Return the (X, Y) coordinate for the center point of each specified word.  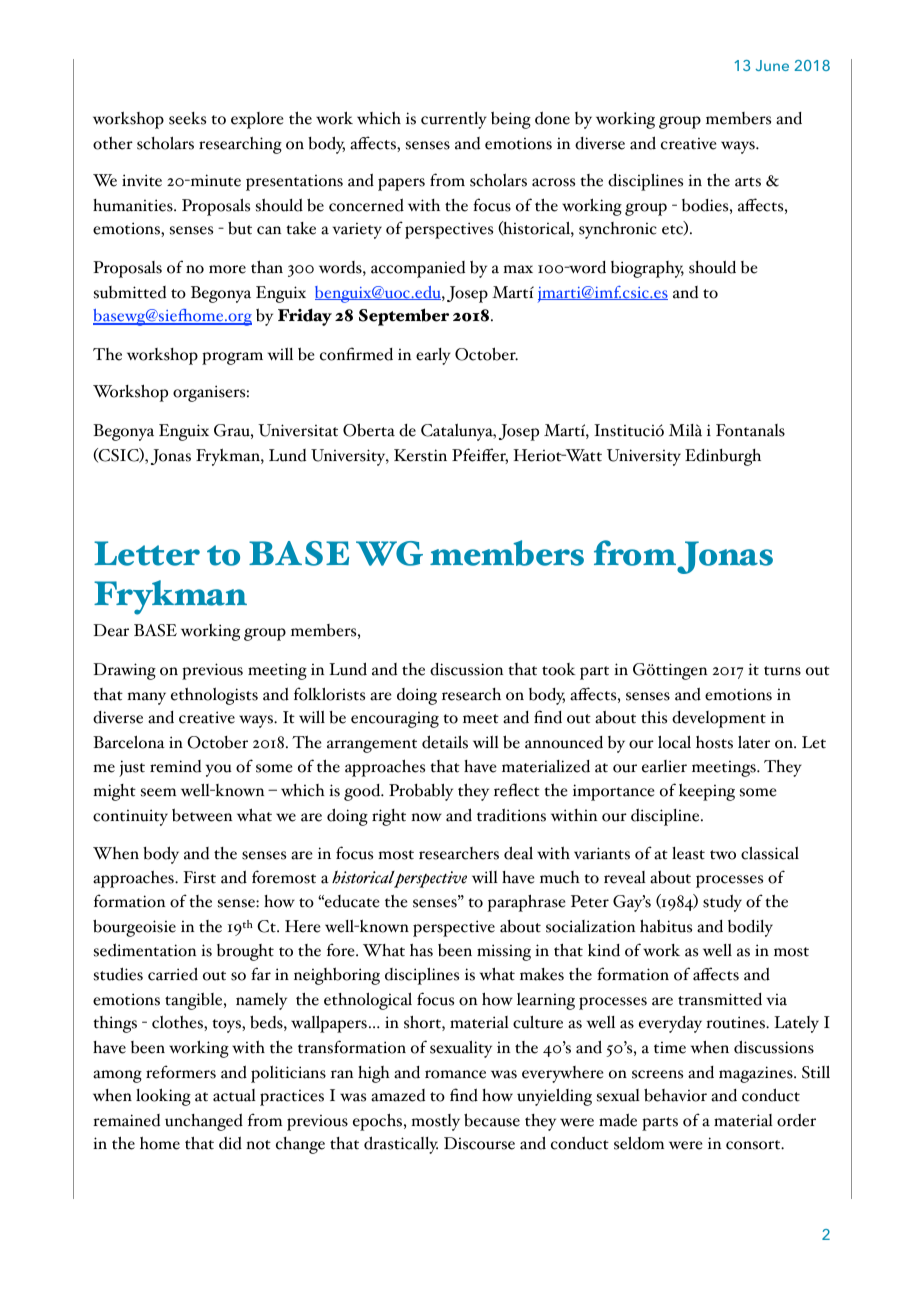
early (433, 356)
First (199, 877)
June (772, 65)
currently (454, 120)
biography (647, 269)
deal (518, 853)
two (723, 855)
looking (163, 1097)
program (232, 358)
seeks (187, 118)
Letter (147, 553)
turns (782, 671)
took (559, 669)
